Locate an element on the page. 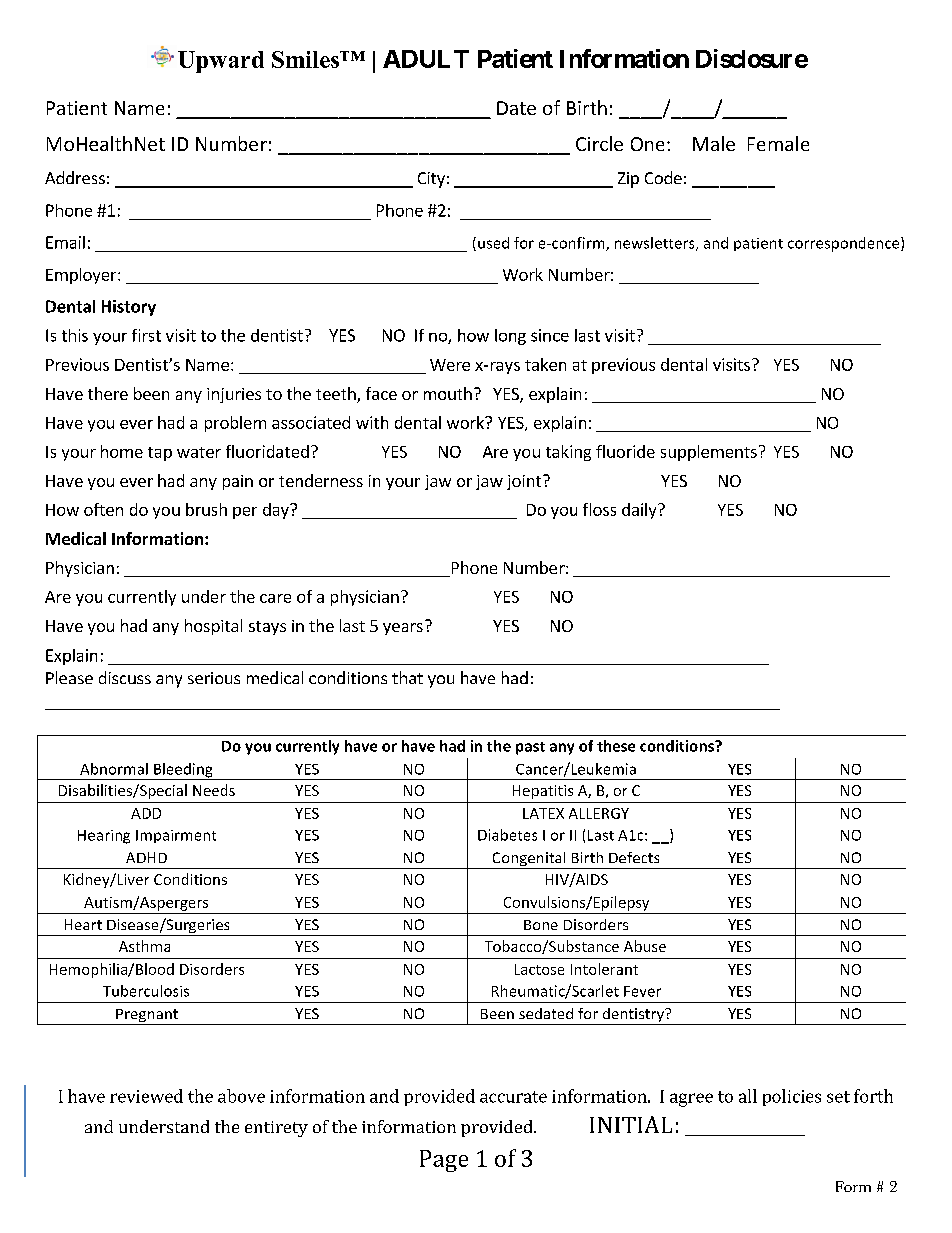 The width and height of the page is (952, 1233). History is located at coordinates (129, 308).
